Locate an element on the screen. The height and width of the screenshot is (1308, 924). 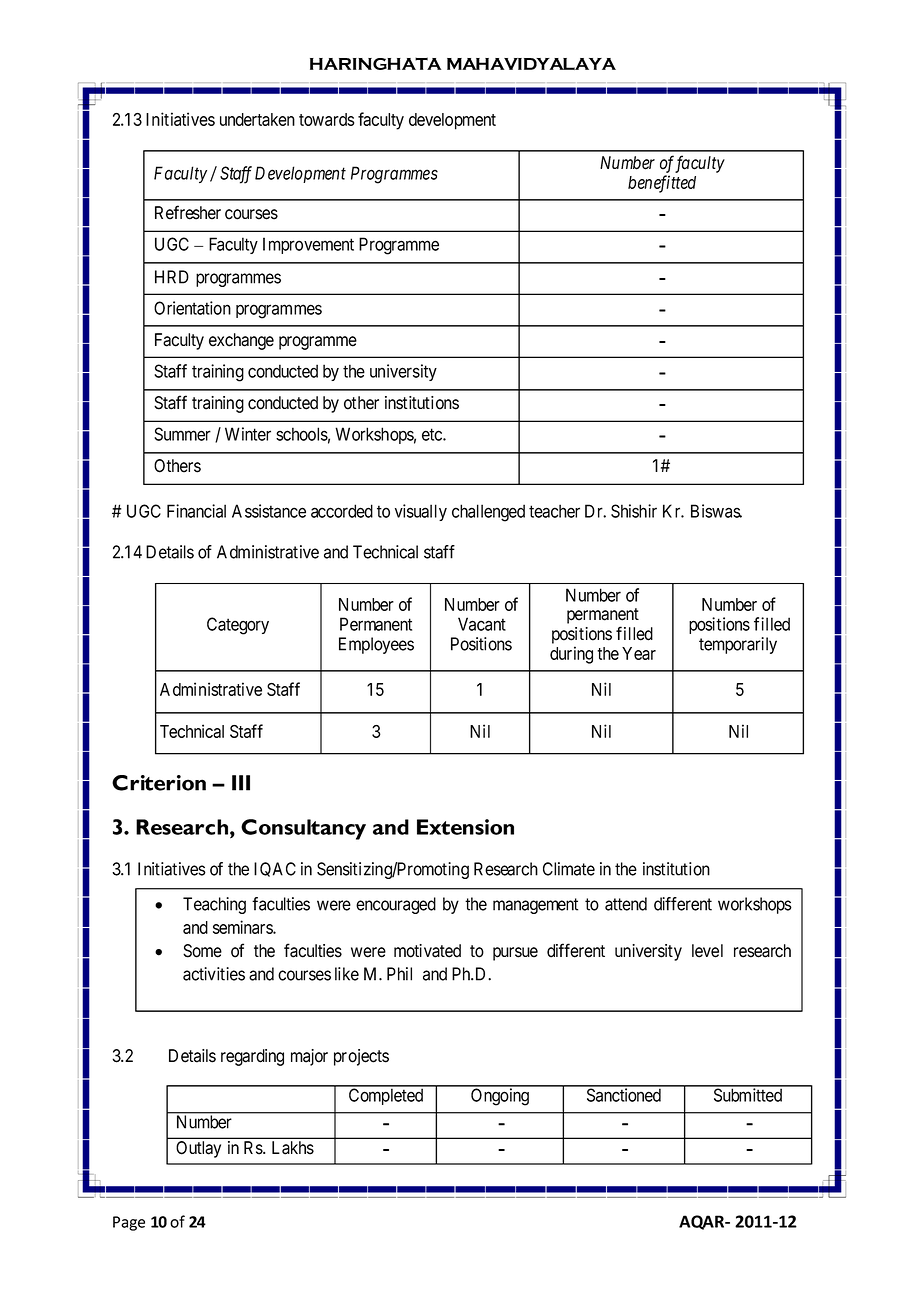
Lakhs is located at coordinates (293, 1148).
